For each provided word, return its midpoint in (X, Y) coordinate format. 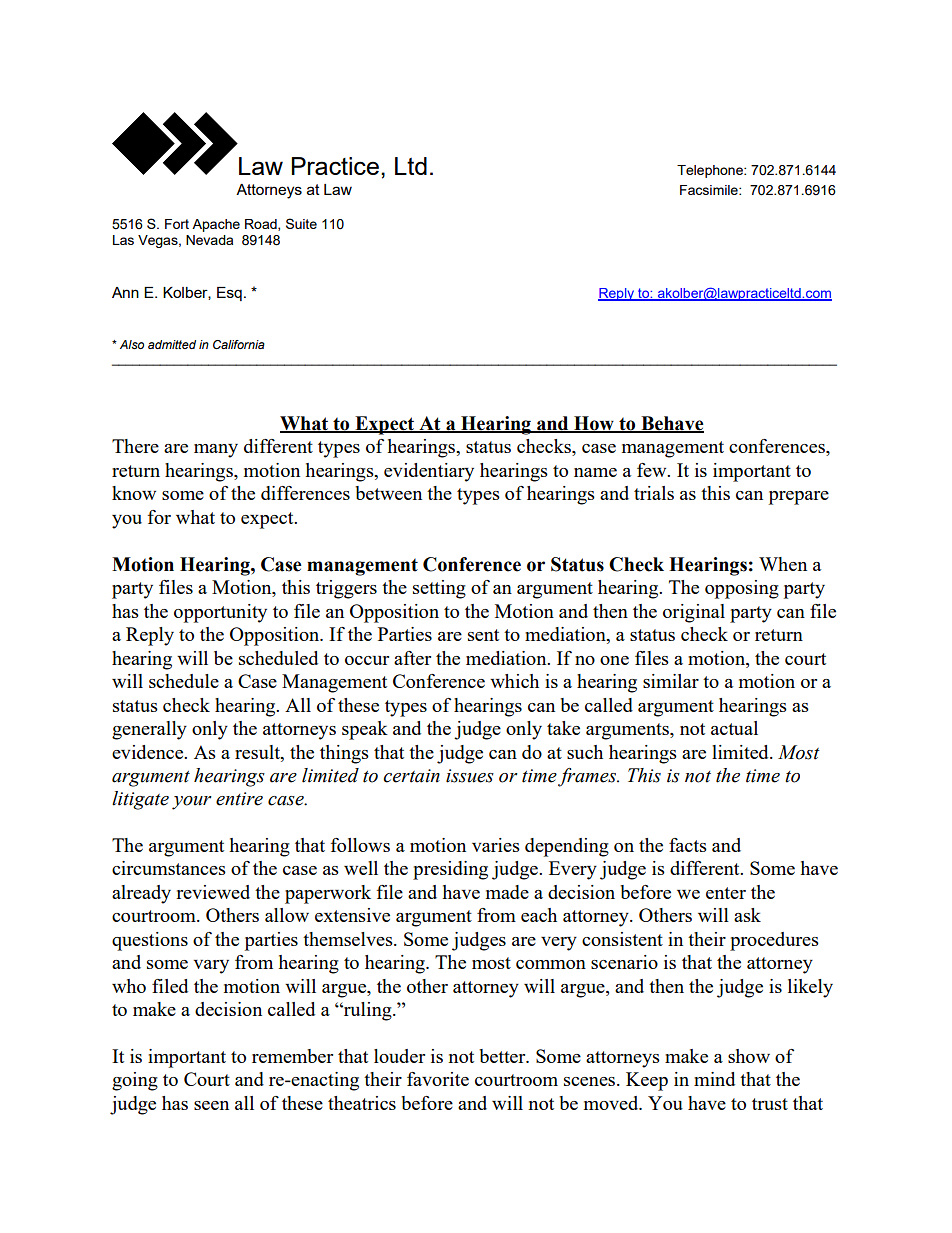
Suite (301, 223)
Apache (216, 225)
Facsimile (710, 190)
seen (211, 1105)
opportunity (220, 613)
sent (483, 635)
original (694, 613)
